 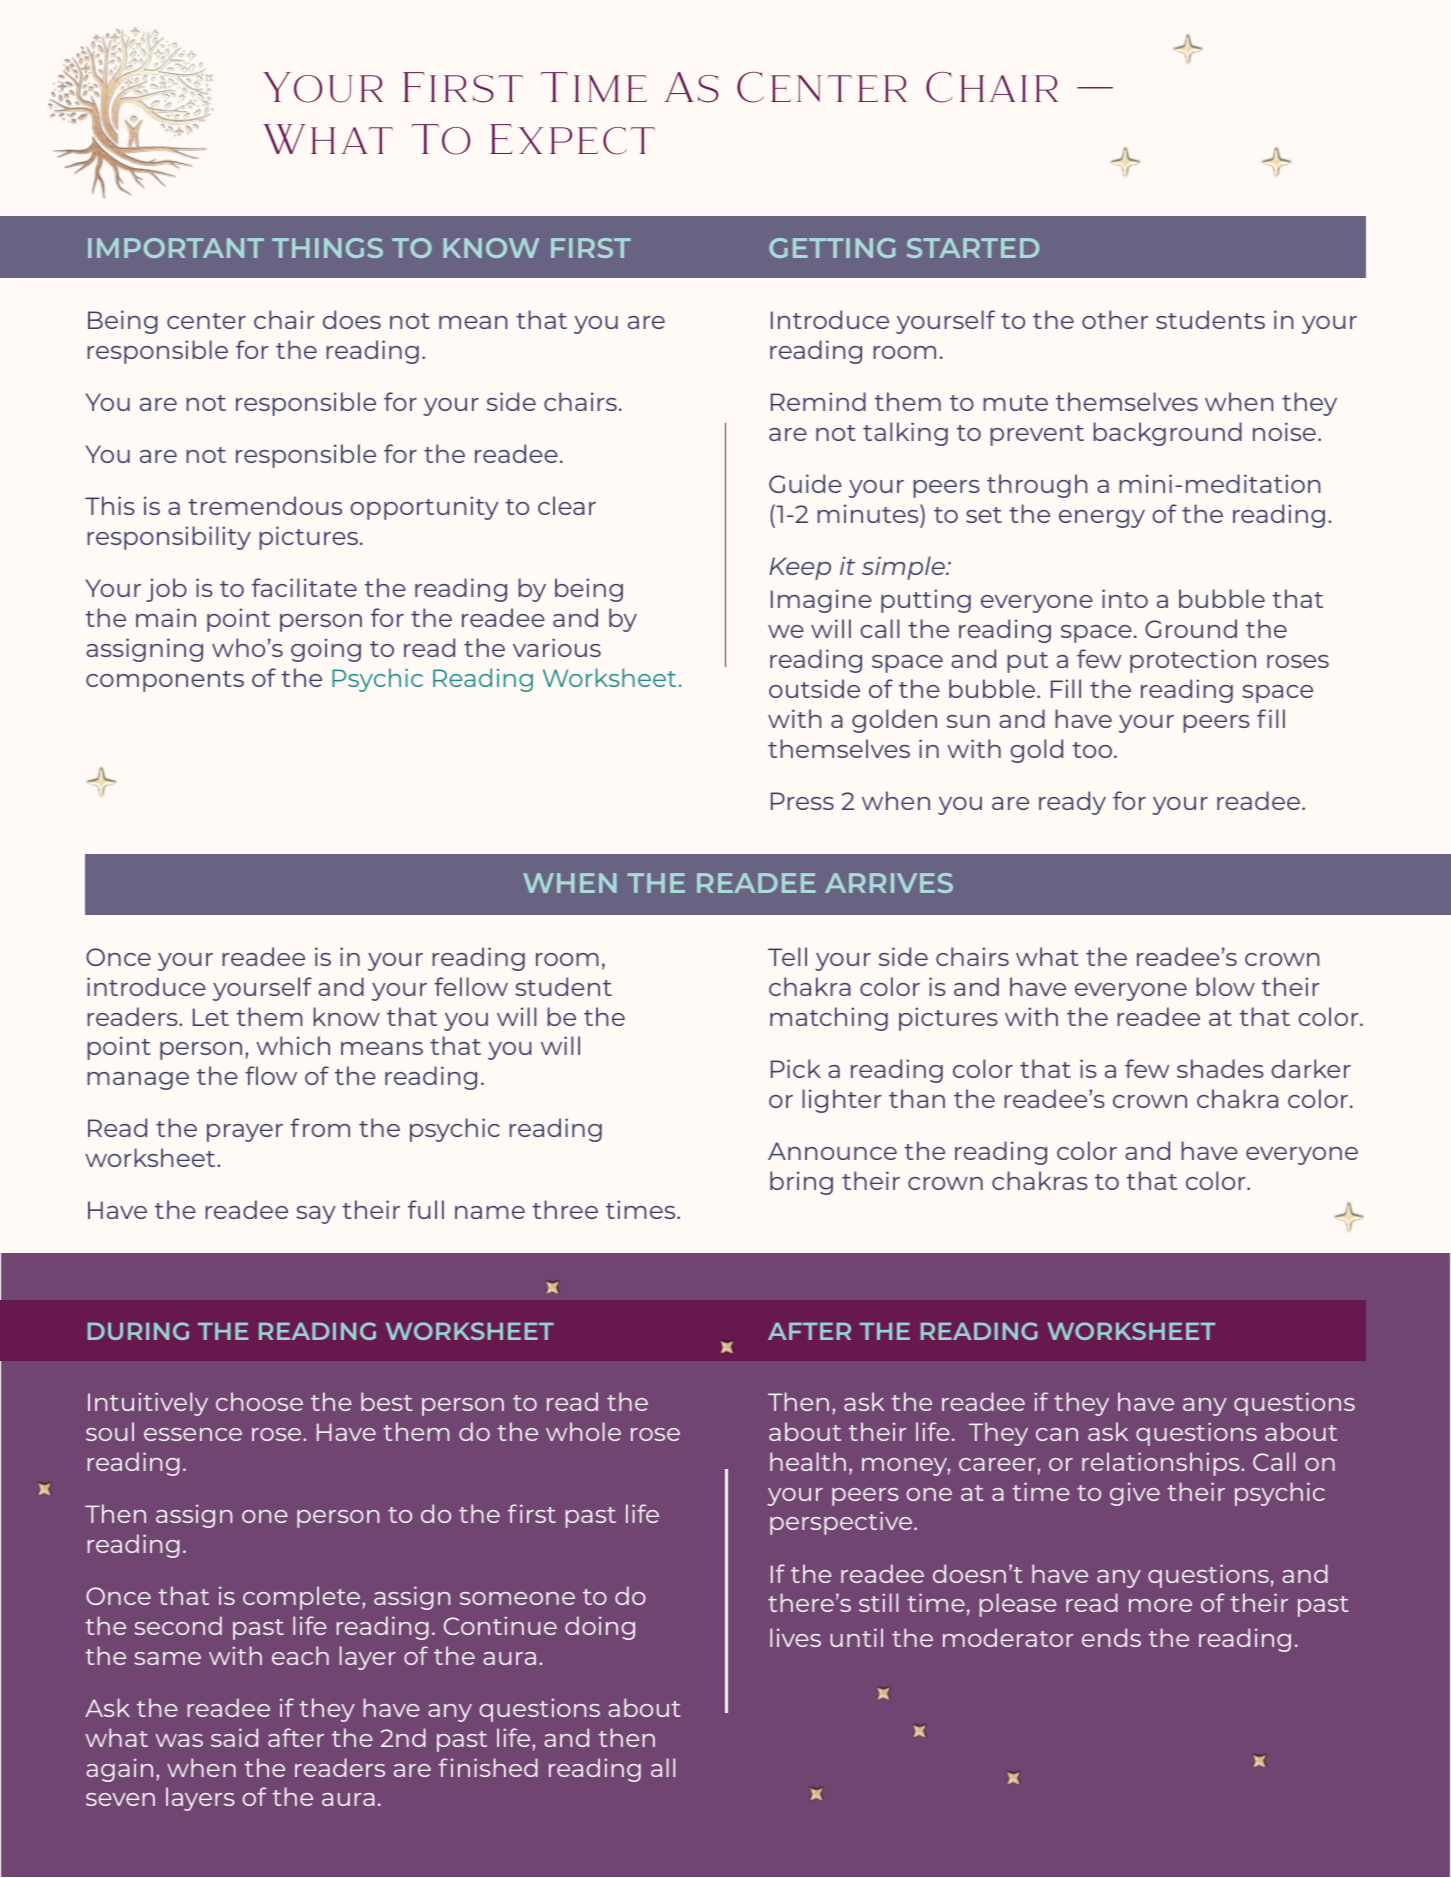 I want to click on other, so click(x=1115, y=319).
